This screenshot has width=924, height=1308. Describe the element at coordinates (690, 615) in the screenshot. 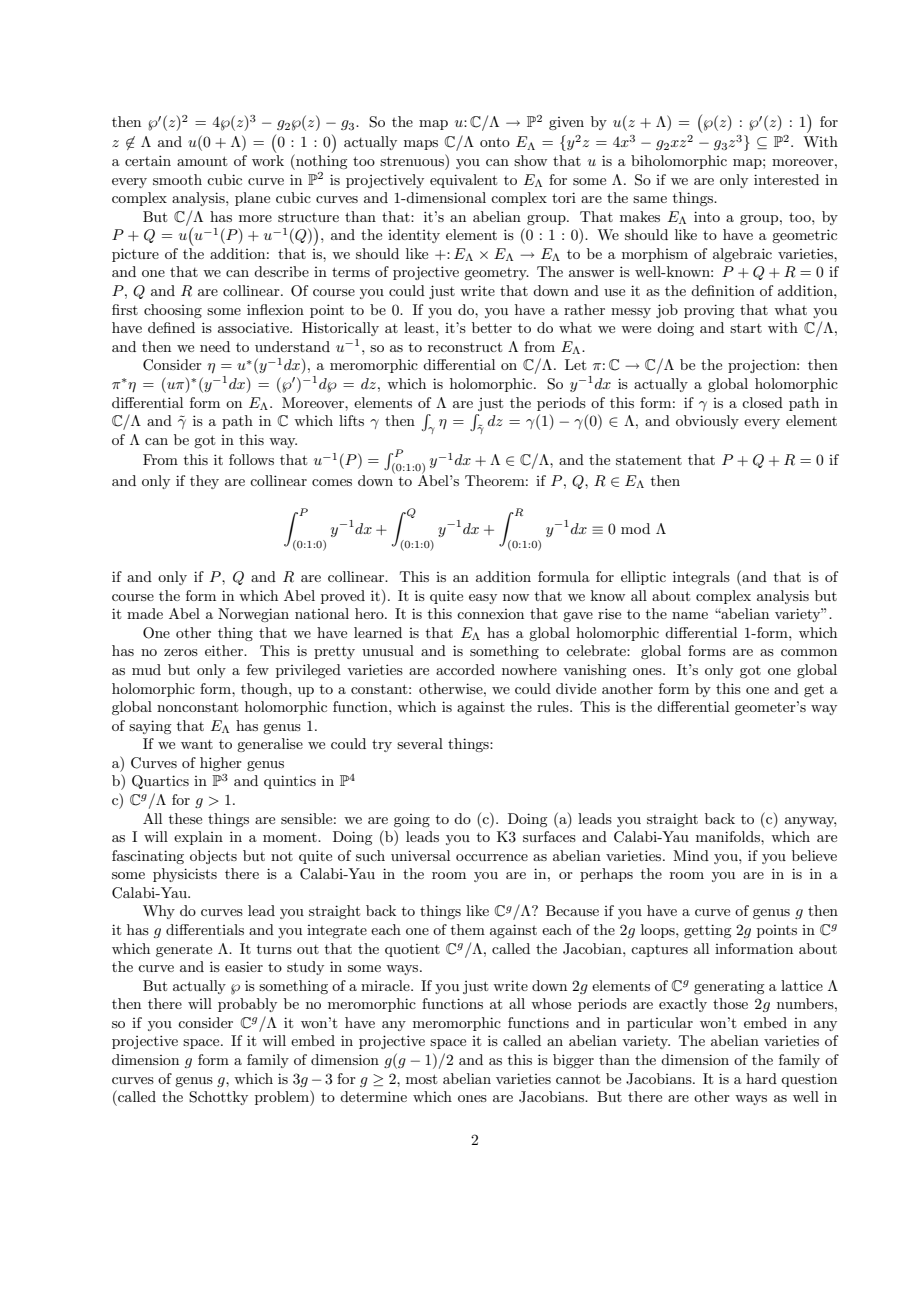

I see `name` at that location.
